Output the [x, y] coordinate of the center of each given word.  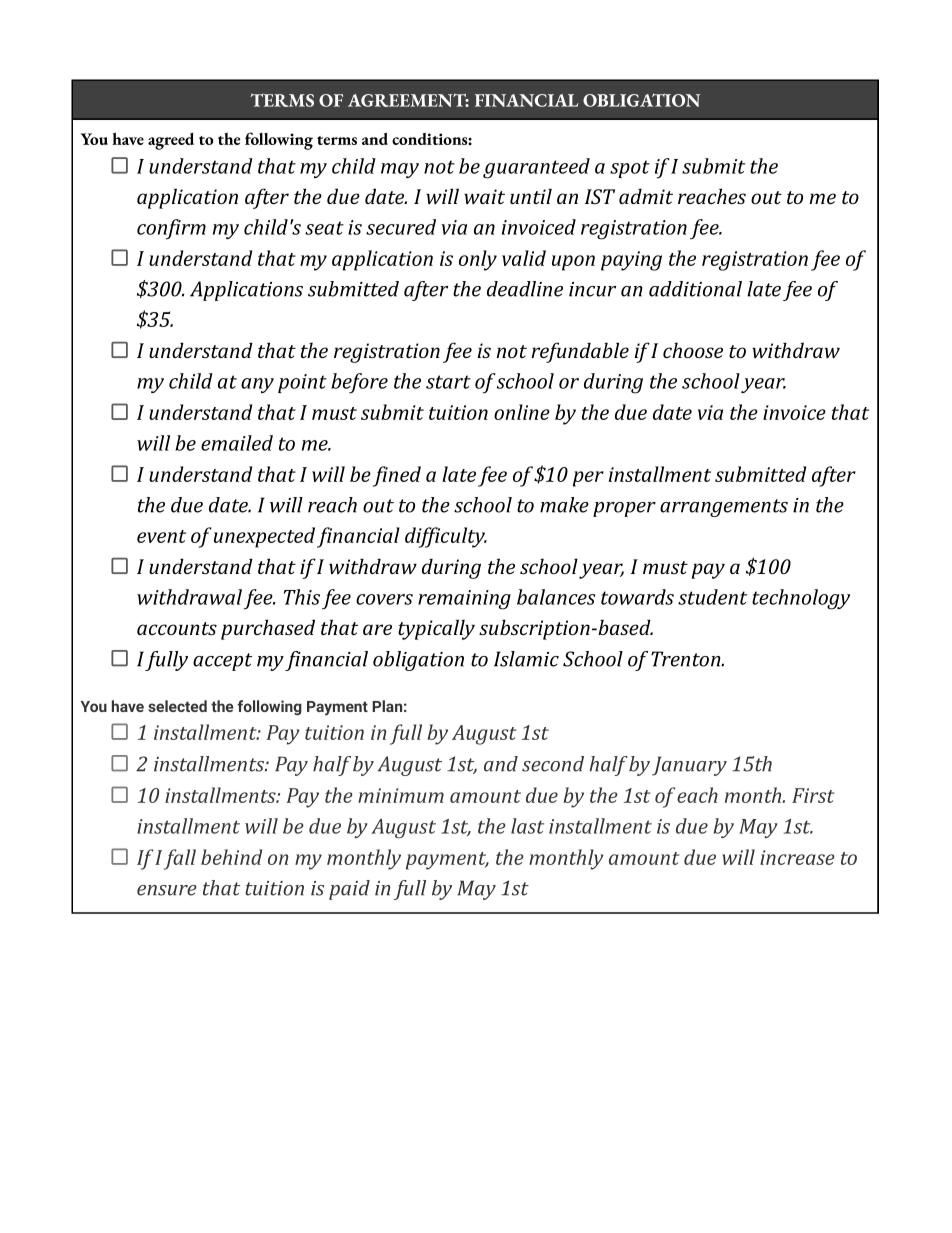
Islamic [526, 659]
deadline [525, 289]
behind [231, 857]
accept [223, 662]
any [257, 385]
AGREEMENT [408, 100]
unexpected [264, 537]
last [527, 826]
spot [630, 169]
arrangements [724, 508]
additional [695, 289]
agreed [171, 141]
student [712, 597]
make [564, 505]
